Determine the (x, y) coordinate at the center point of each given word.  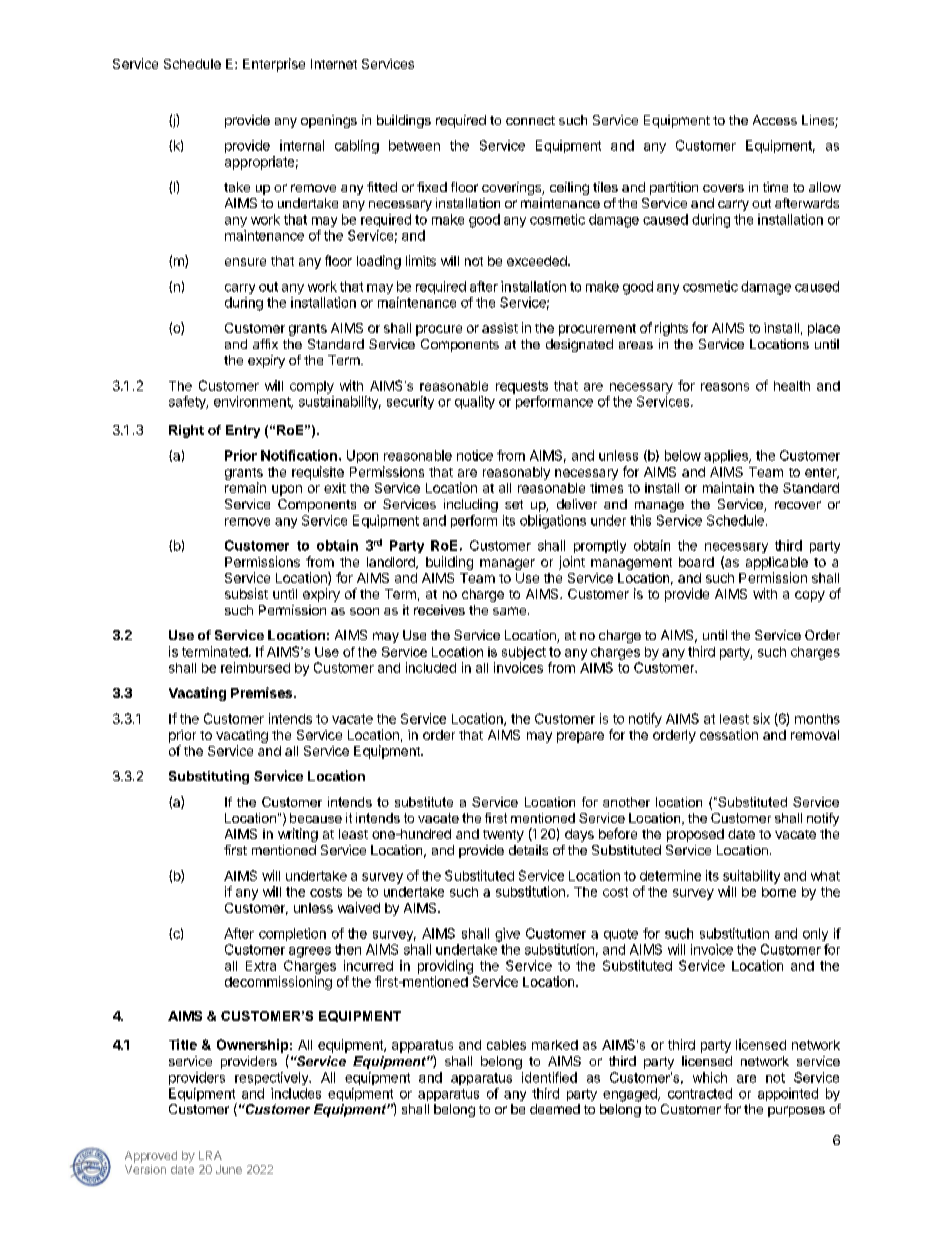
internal (302, 145)
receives (439, 610)
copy (810, 596)
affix (265, 344)
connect (530, 120)
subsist (246, 593)
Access (775, 120)
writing (298, 835)
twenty (503, 836)
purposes (796, 1111)
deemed (555, 1109)
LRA (210, 1155)
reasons (725, 387)
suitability (751, 877)
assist (500, 328)
